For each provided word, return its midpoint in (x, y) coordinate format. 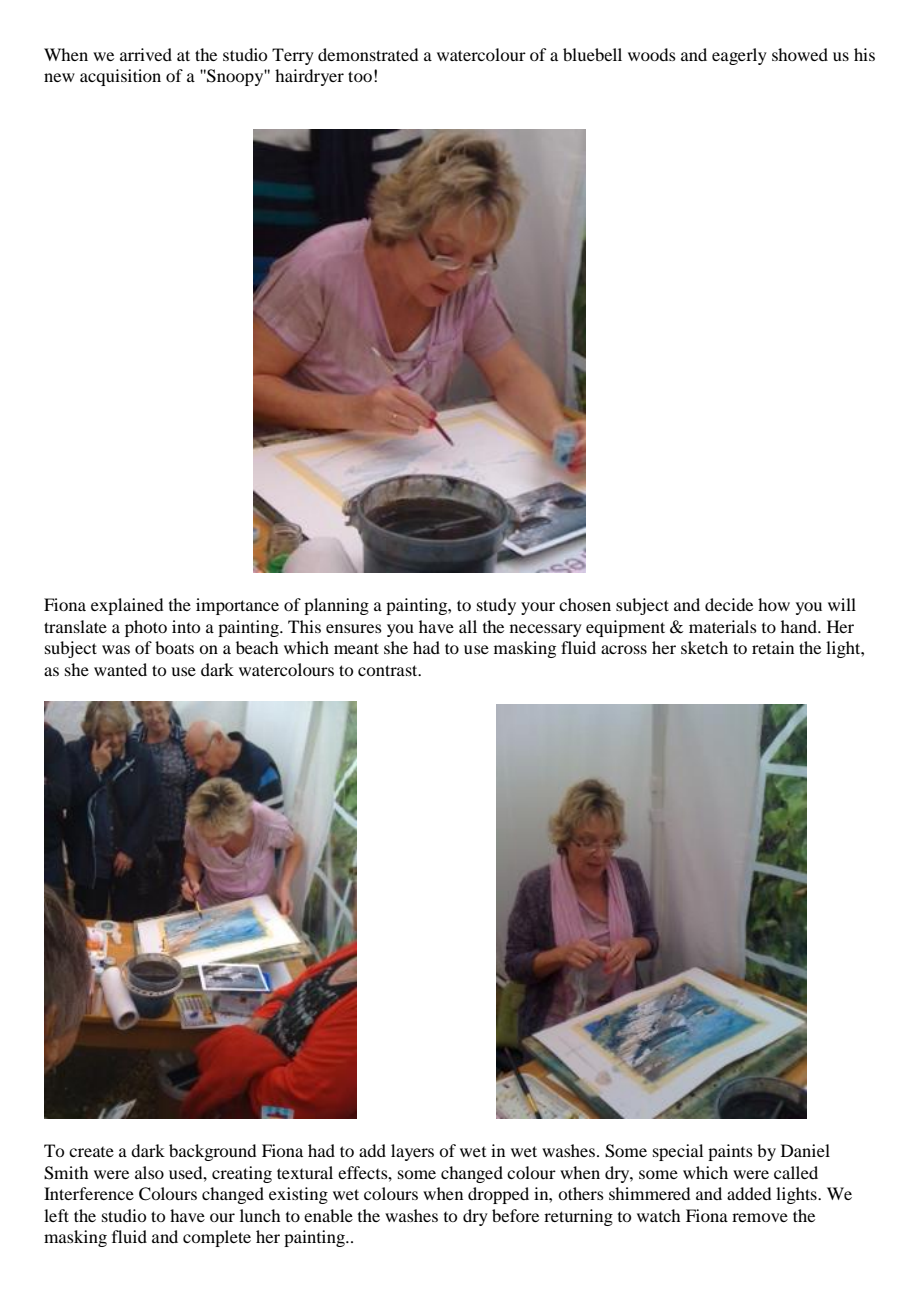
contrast (389, 670)
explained (127, 606)
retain (773, 647)
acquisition (120, 77)
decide (729, 604)
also (149, 1172)
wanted (120, 669)
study (496, 606)
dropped (498, 1195)
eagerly (739, 56)
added (749, 1193)
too (360, 76)
